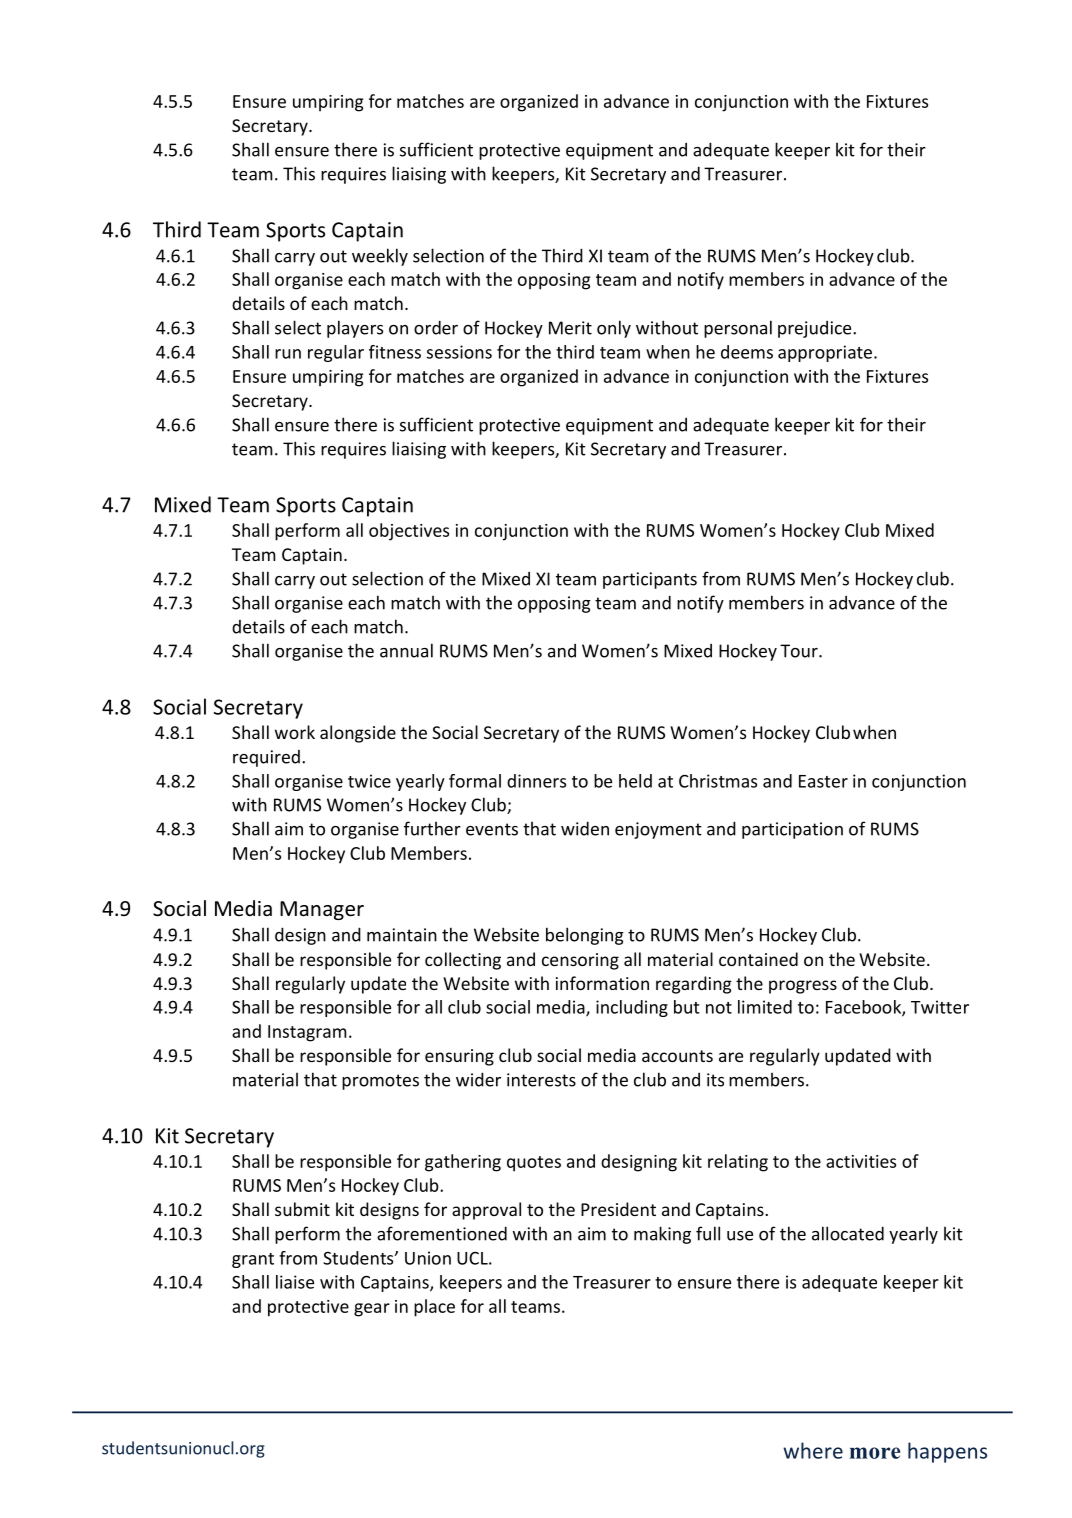  What do you see at coordinates (650, 580) in the screenshot?
I see `participants` at bounding box center [650, 580].
